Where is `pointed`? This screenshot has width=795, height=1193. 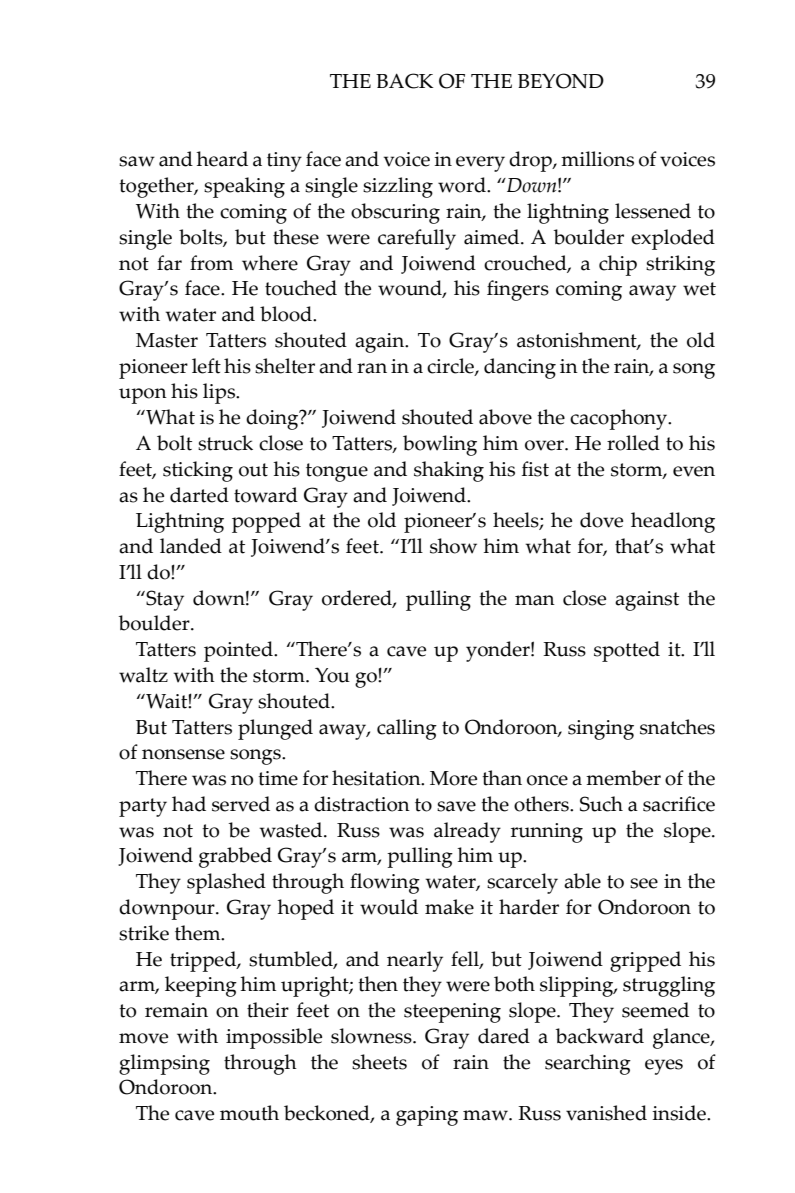
pointed is located at coordinates (239, 651).
